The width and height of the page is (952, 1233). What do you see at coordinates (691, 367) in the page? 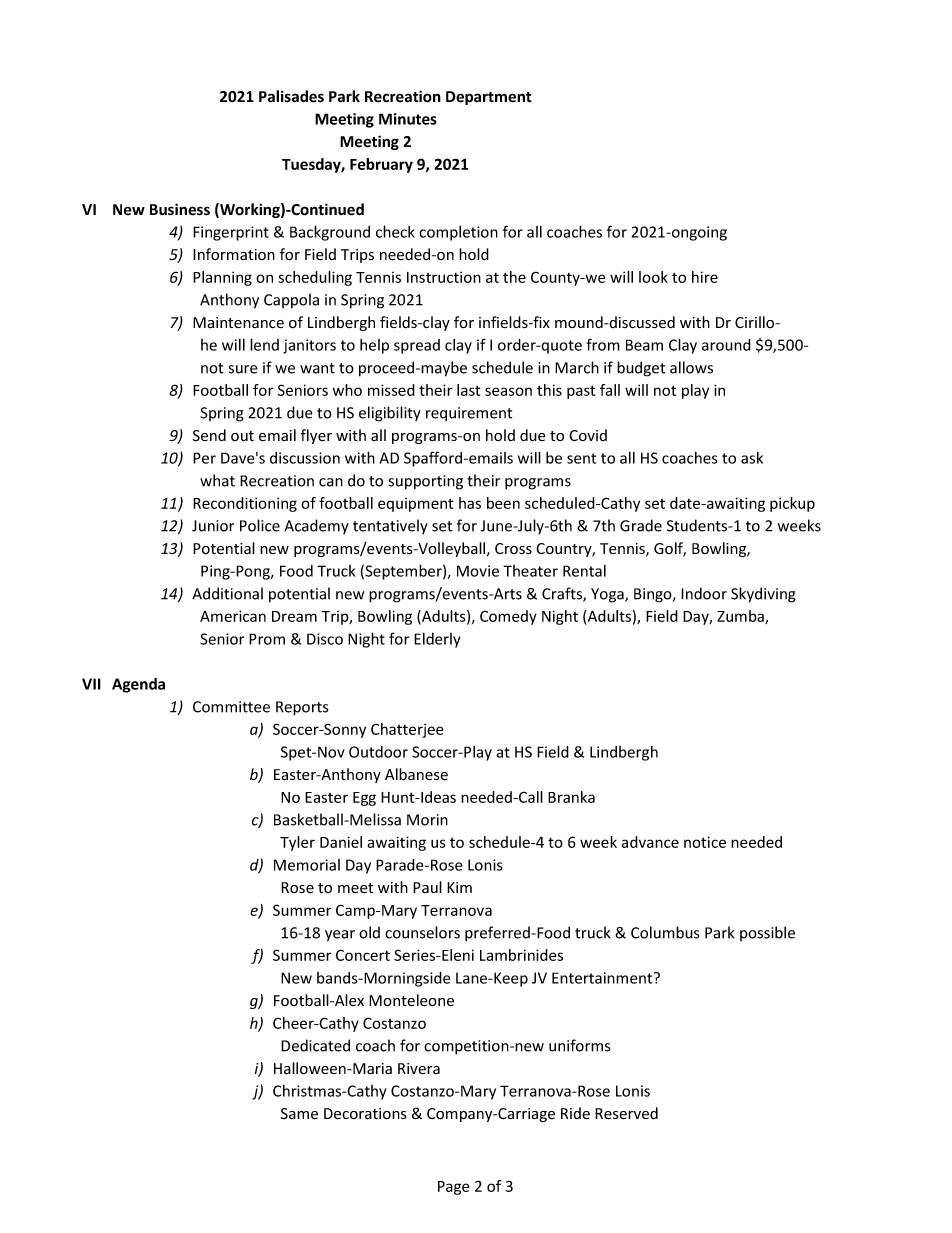
I see `allows` at bounding box center [691, 367].
